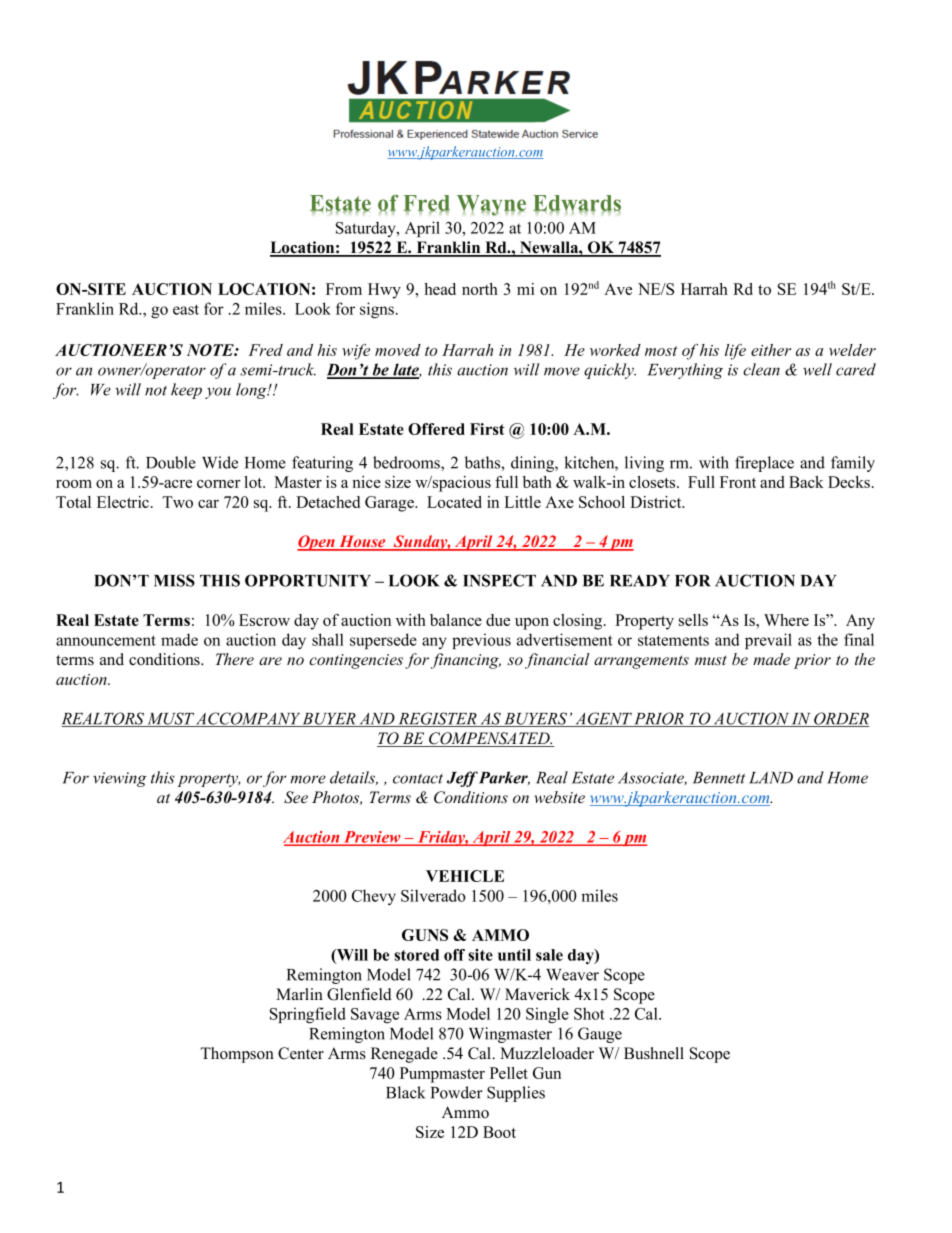 The height and width of the screenshot is (1233, 952). Describe the element at coordinates (237, 1055) in the screenshot. I see `Thompson` at that location.
